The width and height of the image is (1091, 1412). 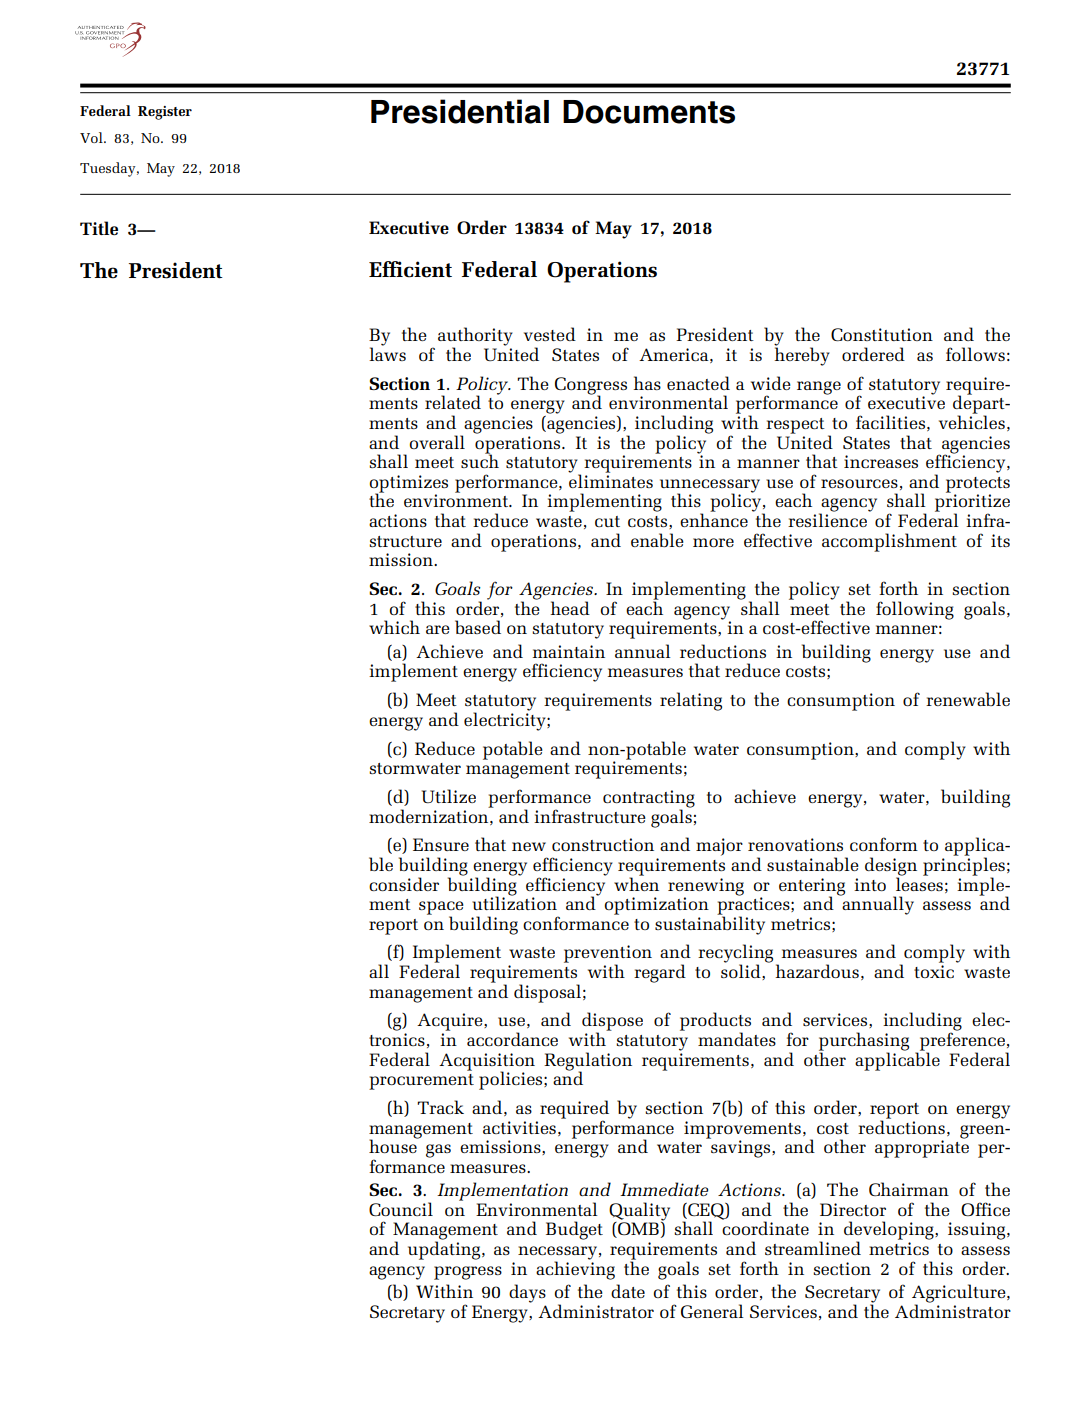 I want to click on optimizes, so click(x=409, y=485).
